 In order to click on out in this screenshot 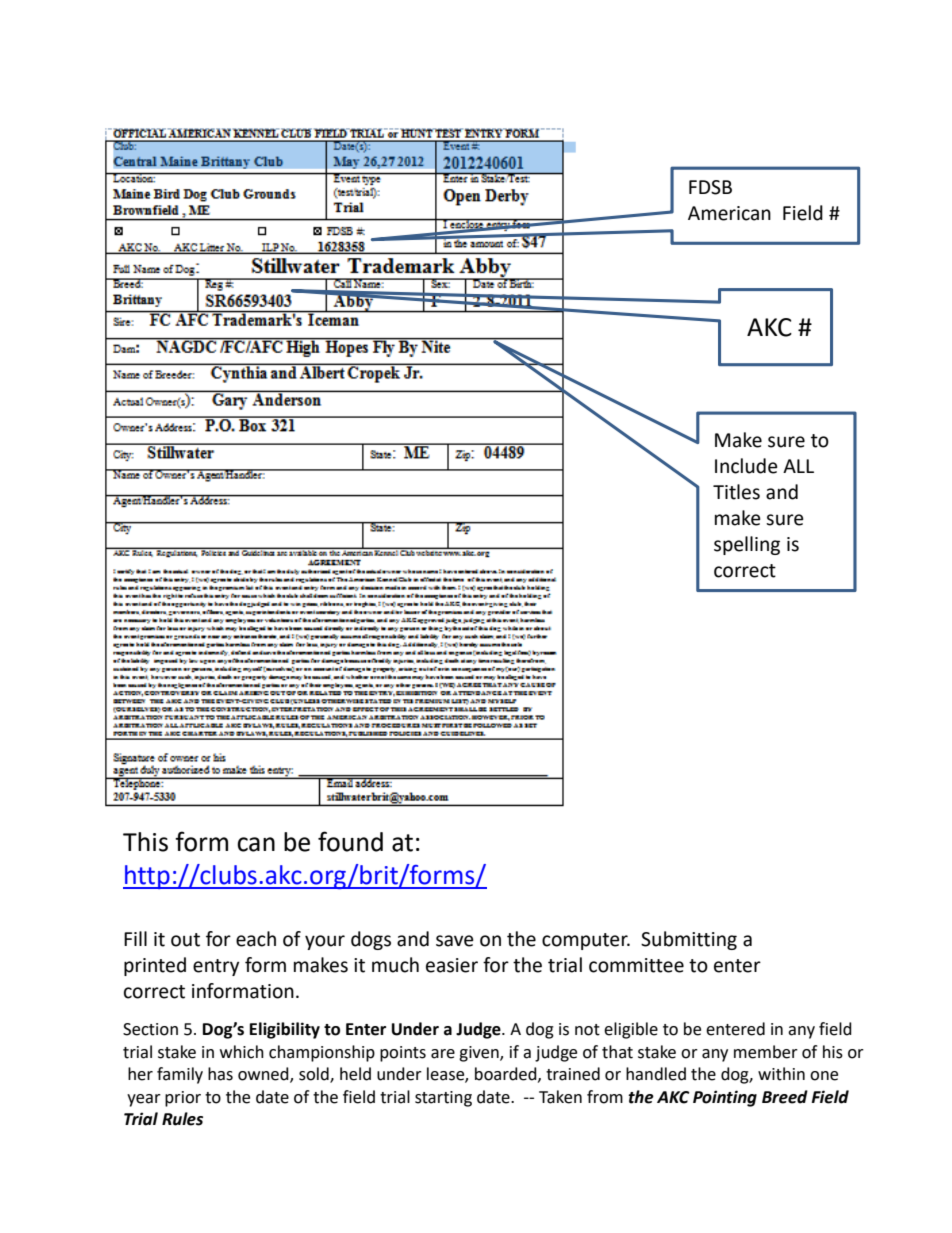, I will do `click(185, 940)`.
